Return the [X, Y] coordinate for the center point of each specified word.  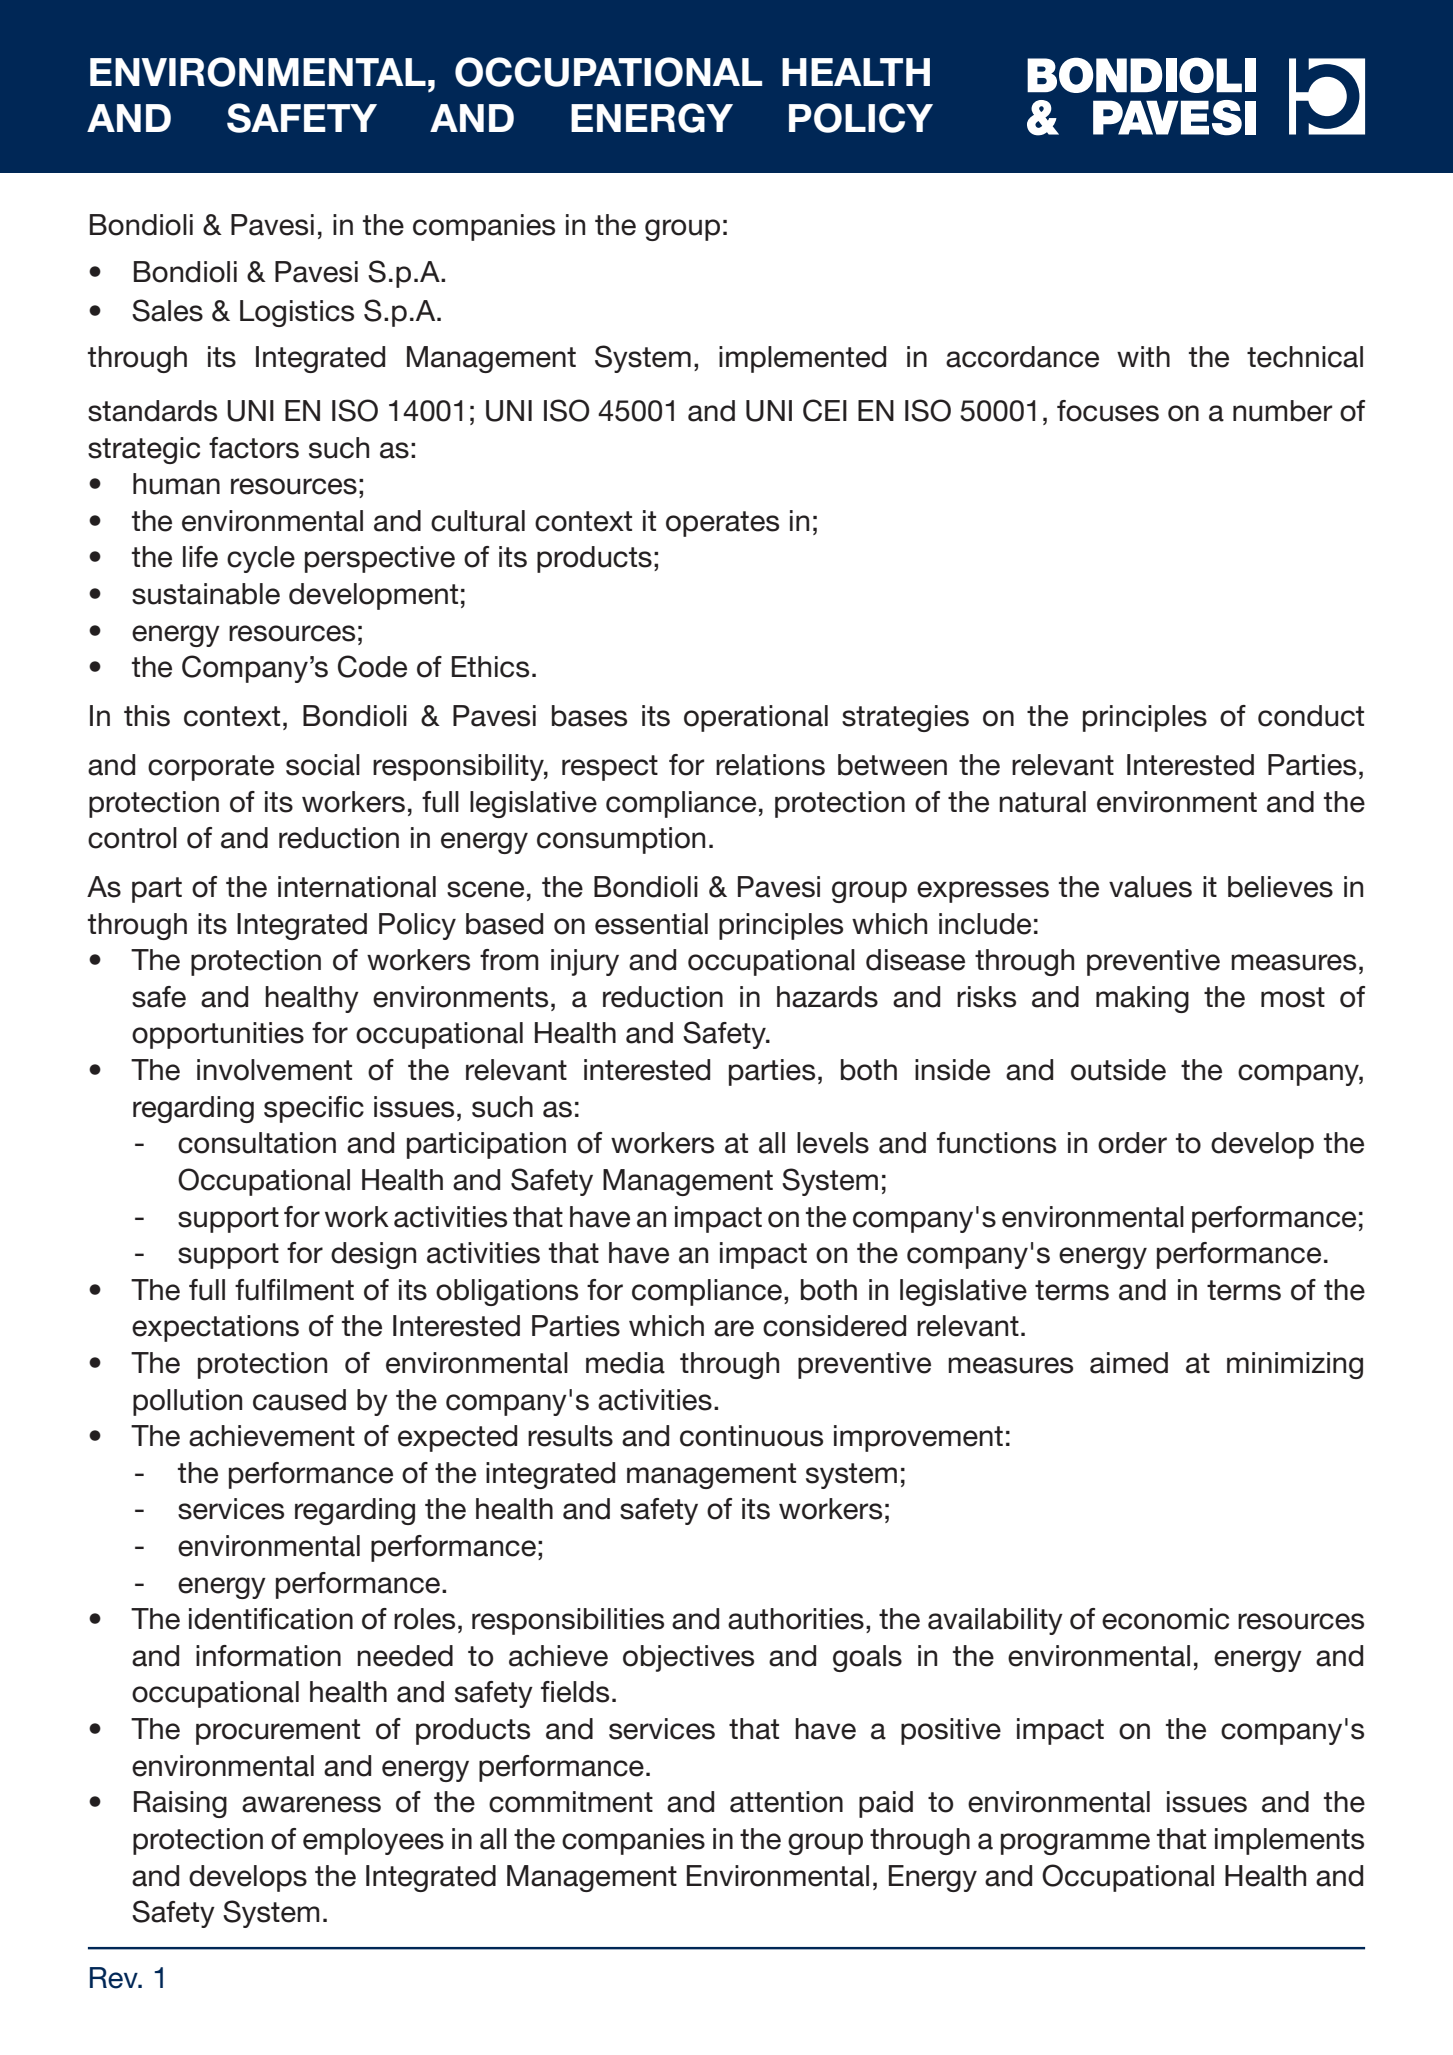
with [1143, 356]
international [357, 887]
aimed [1129, 1363]
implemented [802, 359]
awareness [311, 1804]
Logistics [297, 313]
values [1150, 887]
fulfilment [294, 1290]
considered [834, 1326]
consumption [621, 840]
